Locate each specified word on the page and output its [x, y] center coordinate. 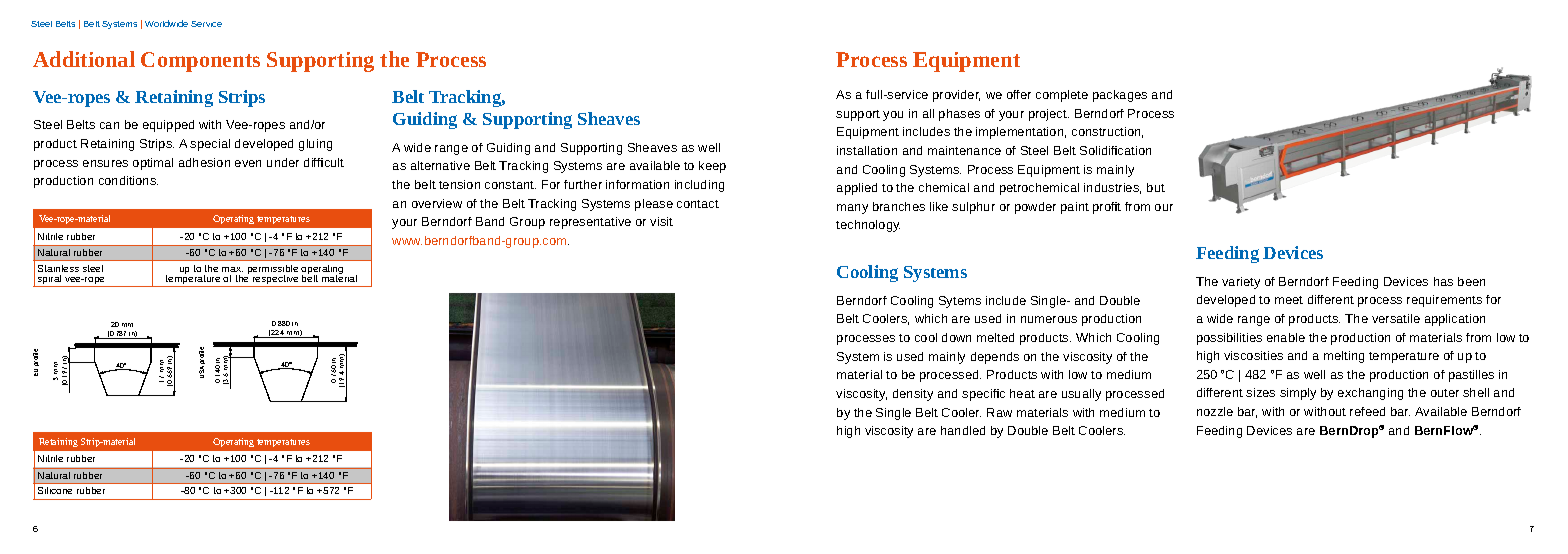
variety [1241, 283]
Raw [999, 412]
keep [712, 167]
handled [963, 430]
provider [956, 96]
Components [200, 62]
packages [1120, 96]
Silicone [55, 490]
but [1156, 187]
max [232, 269]
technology [868, 226]
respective [276, 281]
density [913, 395]
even [248, 163]
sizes [1260, 392]
